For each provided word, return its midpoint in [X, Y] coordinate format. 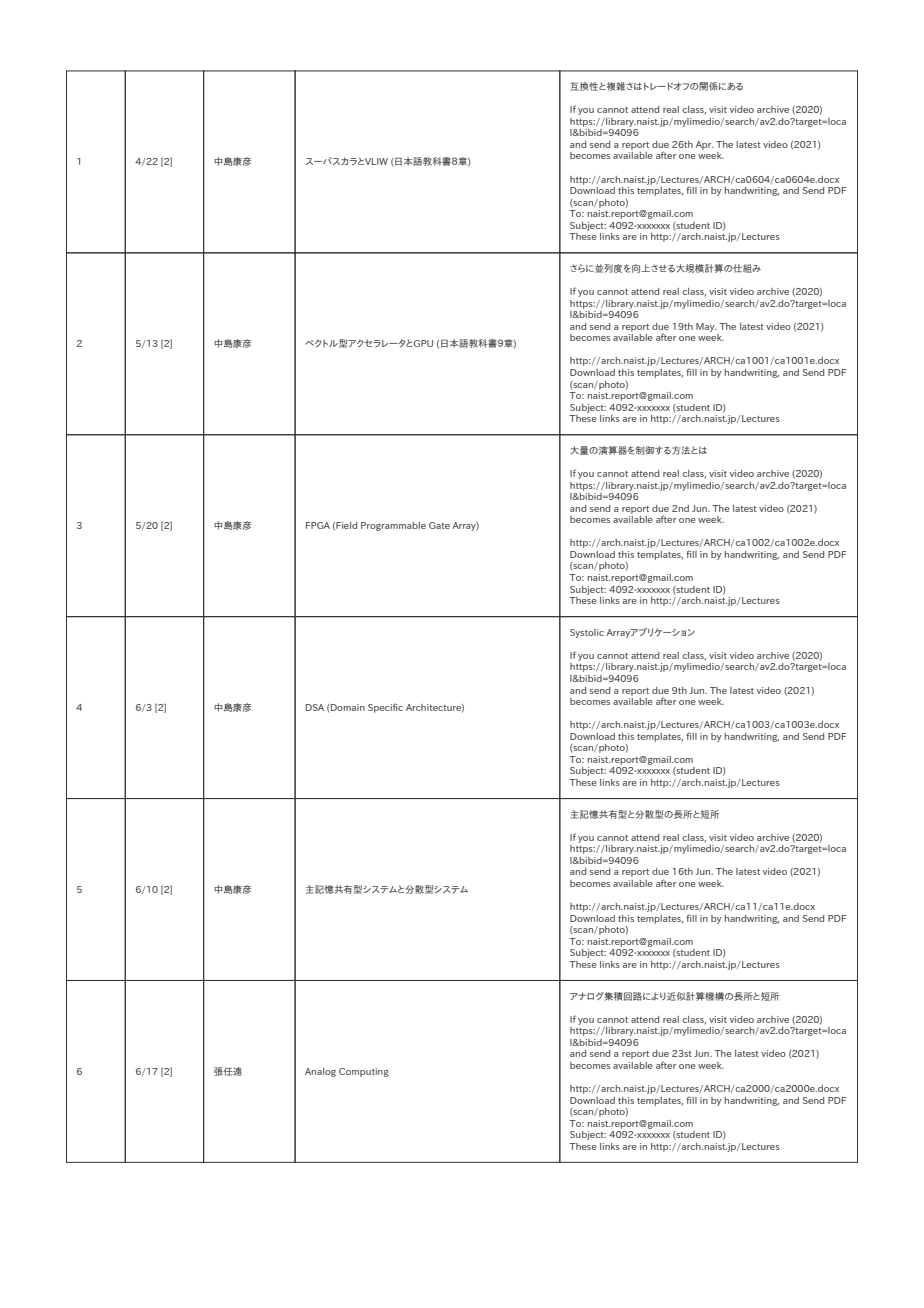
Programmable [393, 526]
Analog [320, 1072]
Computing [364, 1072]
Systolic [587, 633]
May [706, 327]
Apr [704, 145]
